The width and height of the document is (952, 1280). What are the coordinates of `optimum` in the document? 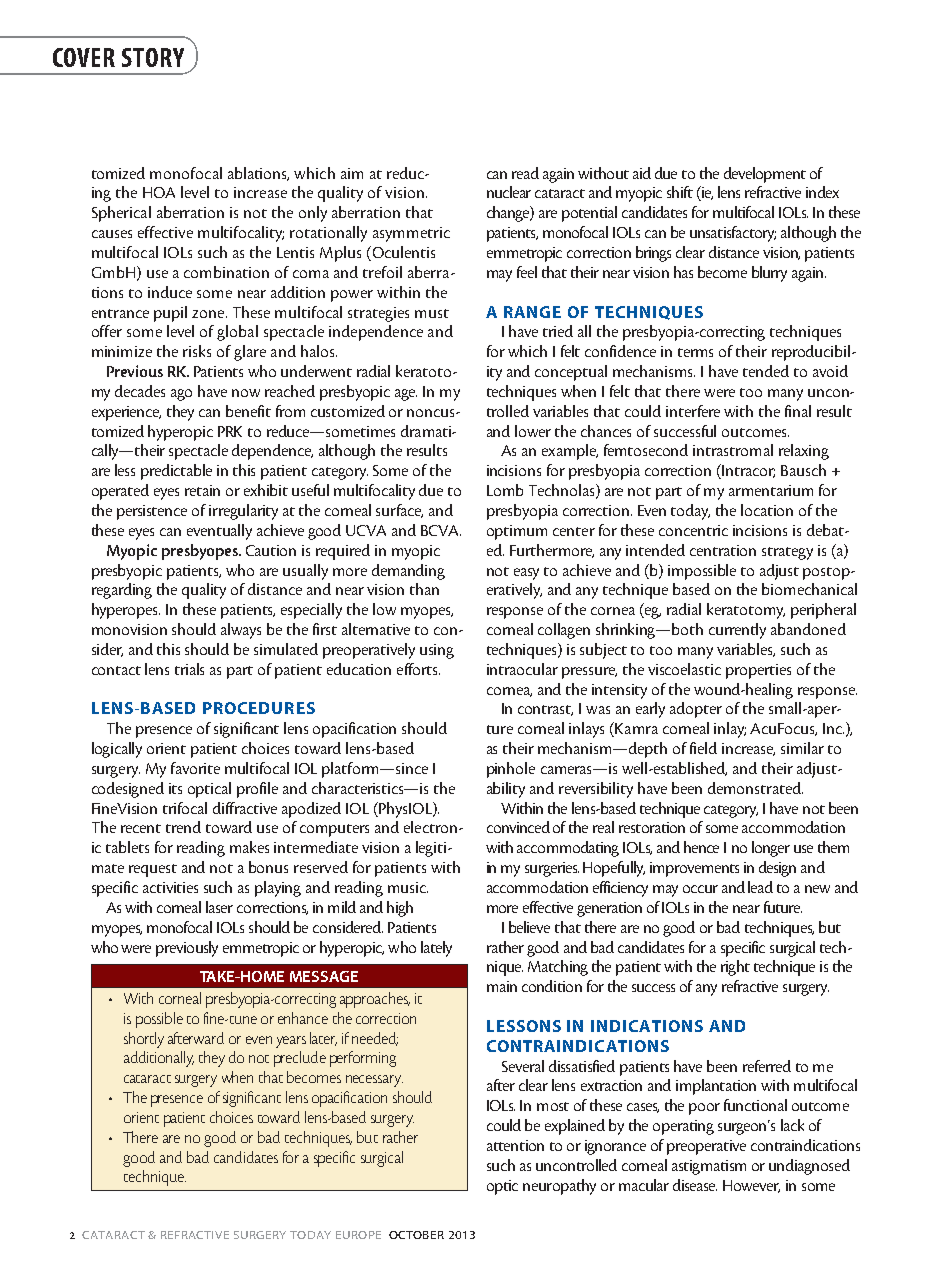 It's located at (517, 532).
